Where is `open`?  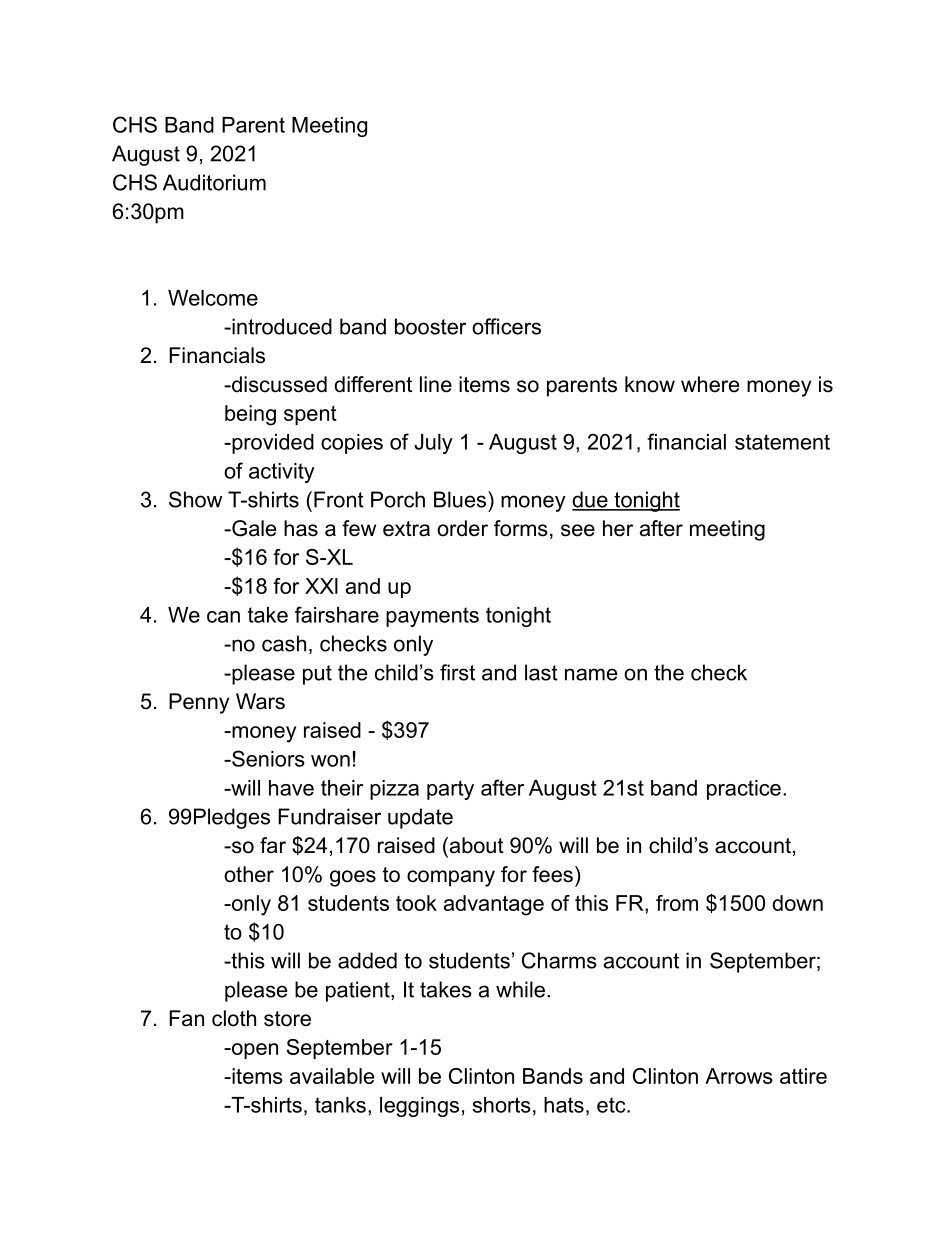
open is located at coordinates (253, 1051).
